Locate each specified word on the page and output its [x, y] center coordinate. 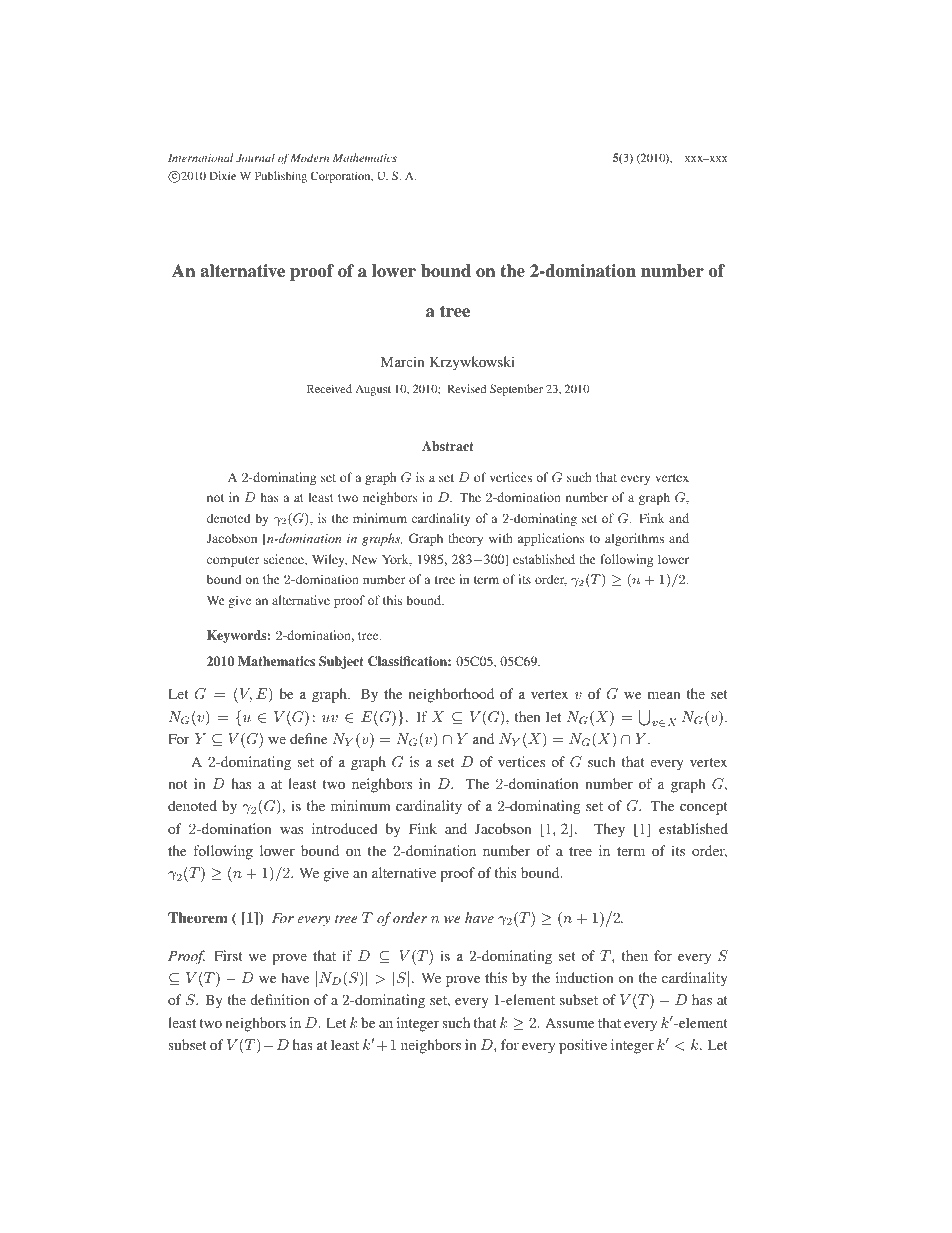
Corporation [342, 177]
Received [329, 388]
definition [279, 999]
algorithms [634, 539]
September [516, 390]
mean [664, 695]
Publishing [281, 177]
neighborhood [451, 695]
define [308, 738]
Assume [569, 1022]
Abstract [448, 446]
